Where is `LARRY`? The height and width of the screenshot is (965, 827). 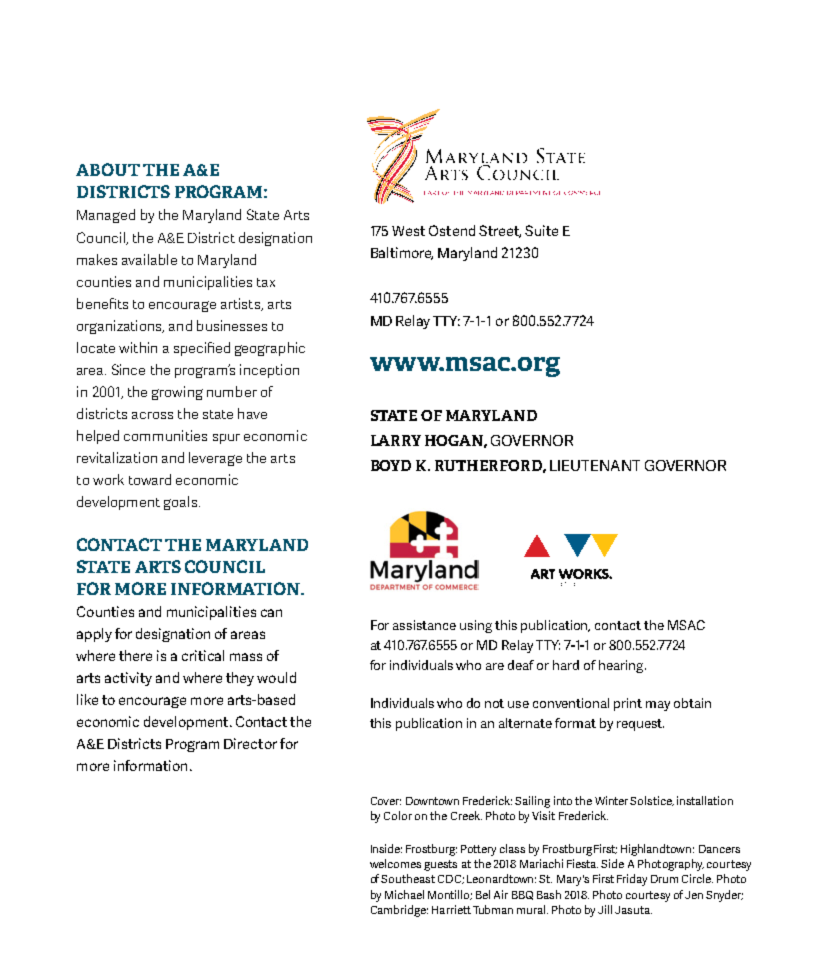
LARRY is located at coordinates (396, 440).
